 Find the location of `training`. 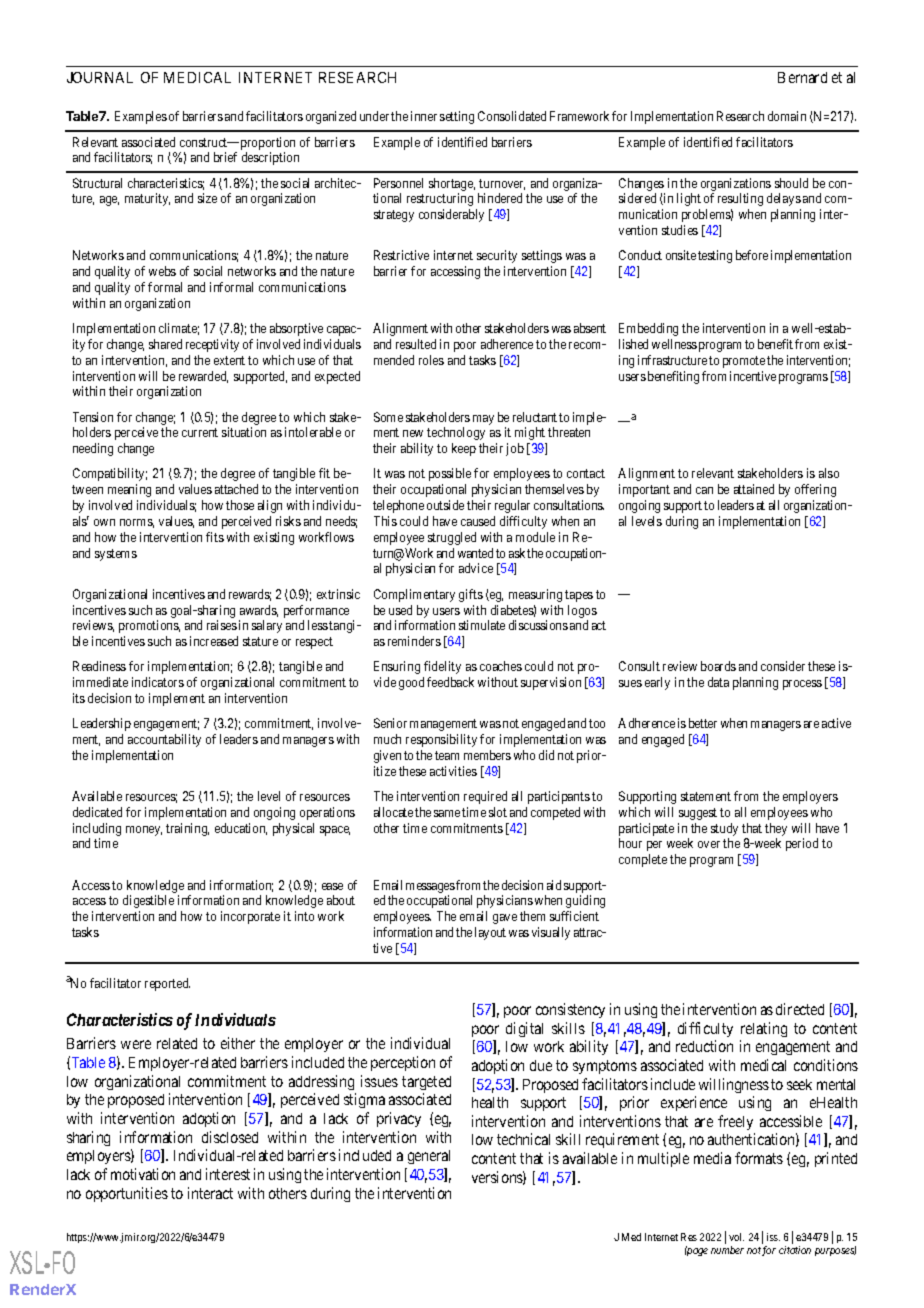

training is located at coordinates (187, 829).
